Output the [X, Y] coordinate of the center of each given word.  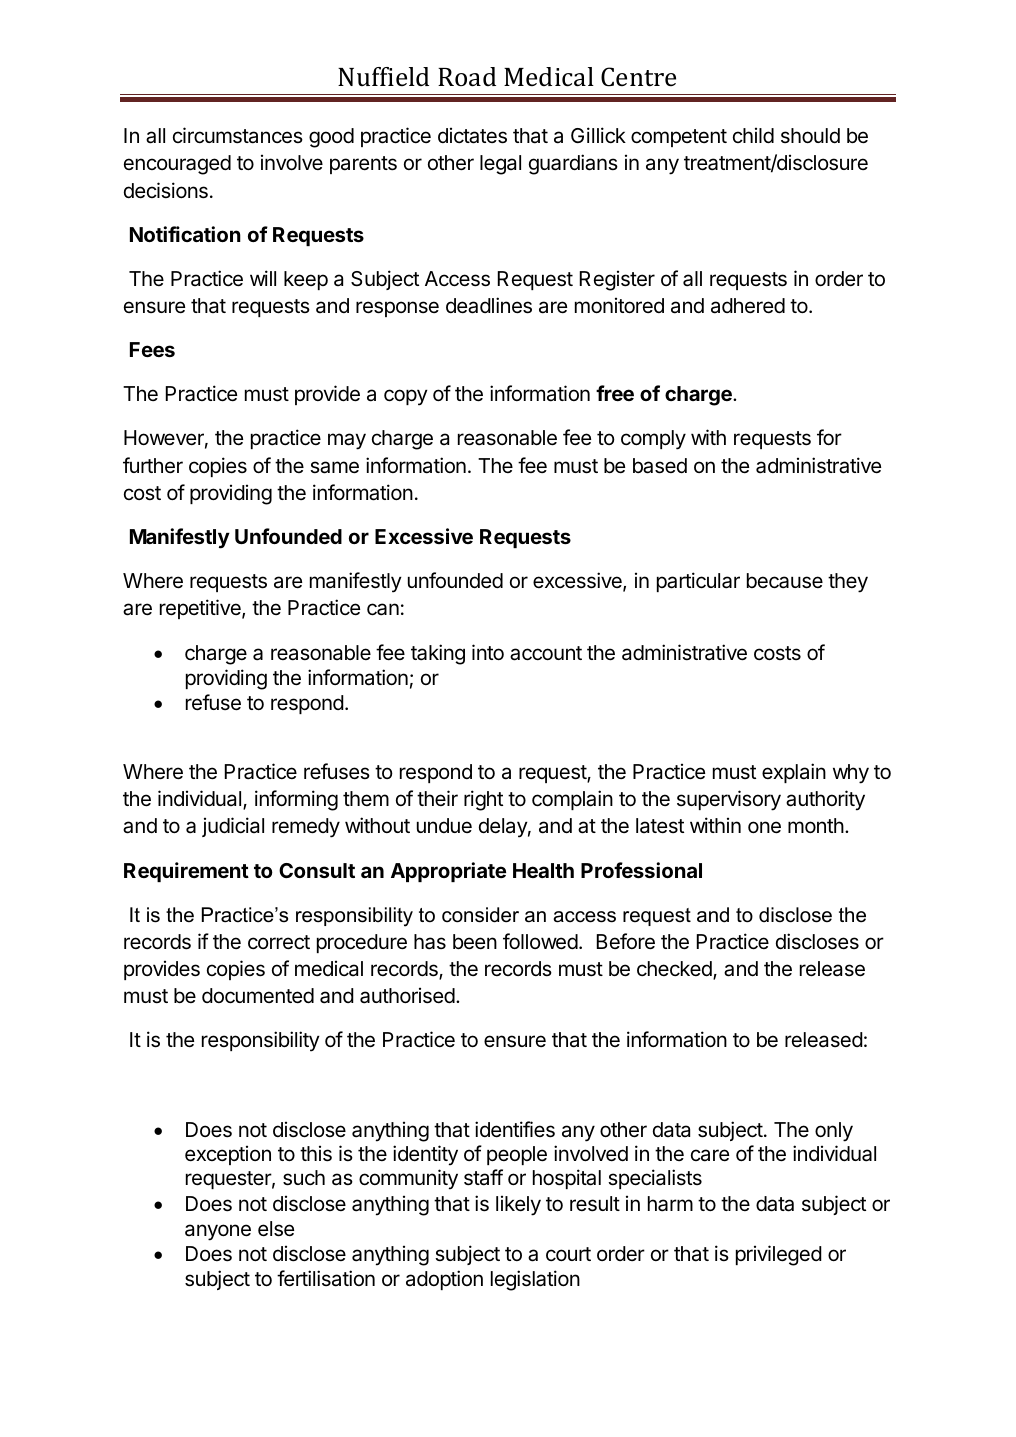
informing [296, 800]
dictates [472, 135]
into [488, 652]
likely [518, 1205]
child [753, 135]
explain [794, 773]
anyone [218, 1232]
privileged [779, 1255]
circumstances [238, 135]
